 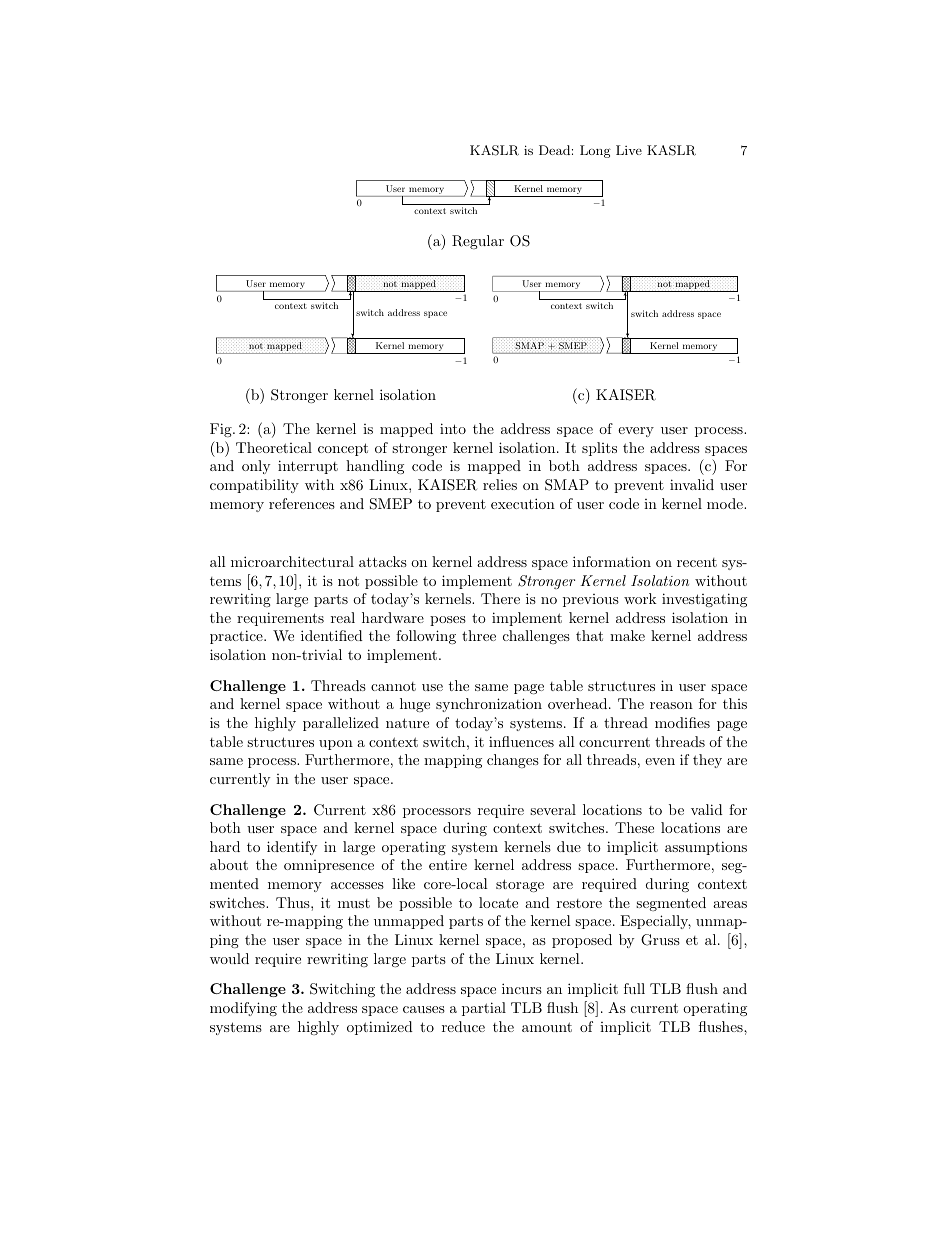 I want to click on modifying, so click(x=243, y=1009).
